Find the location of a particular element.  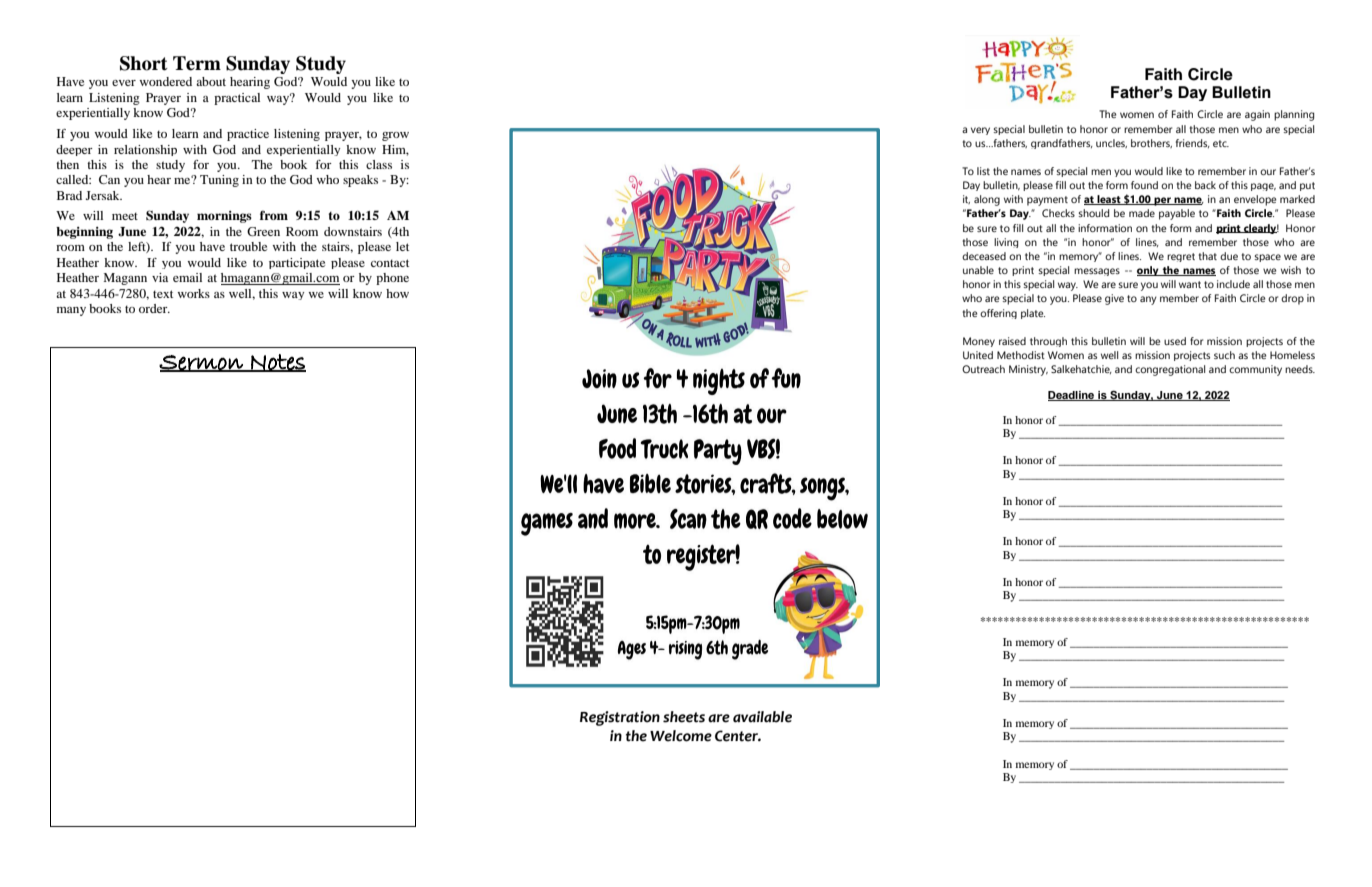

grow is located at coordinates (395, 136).
